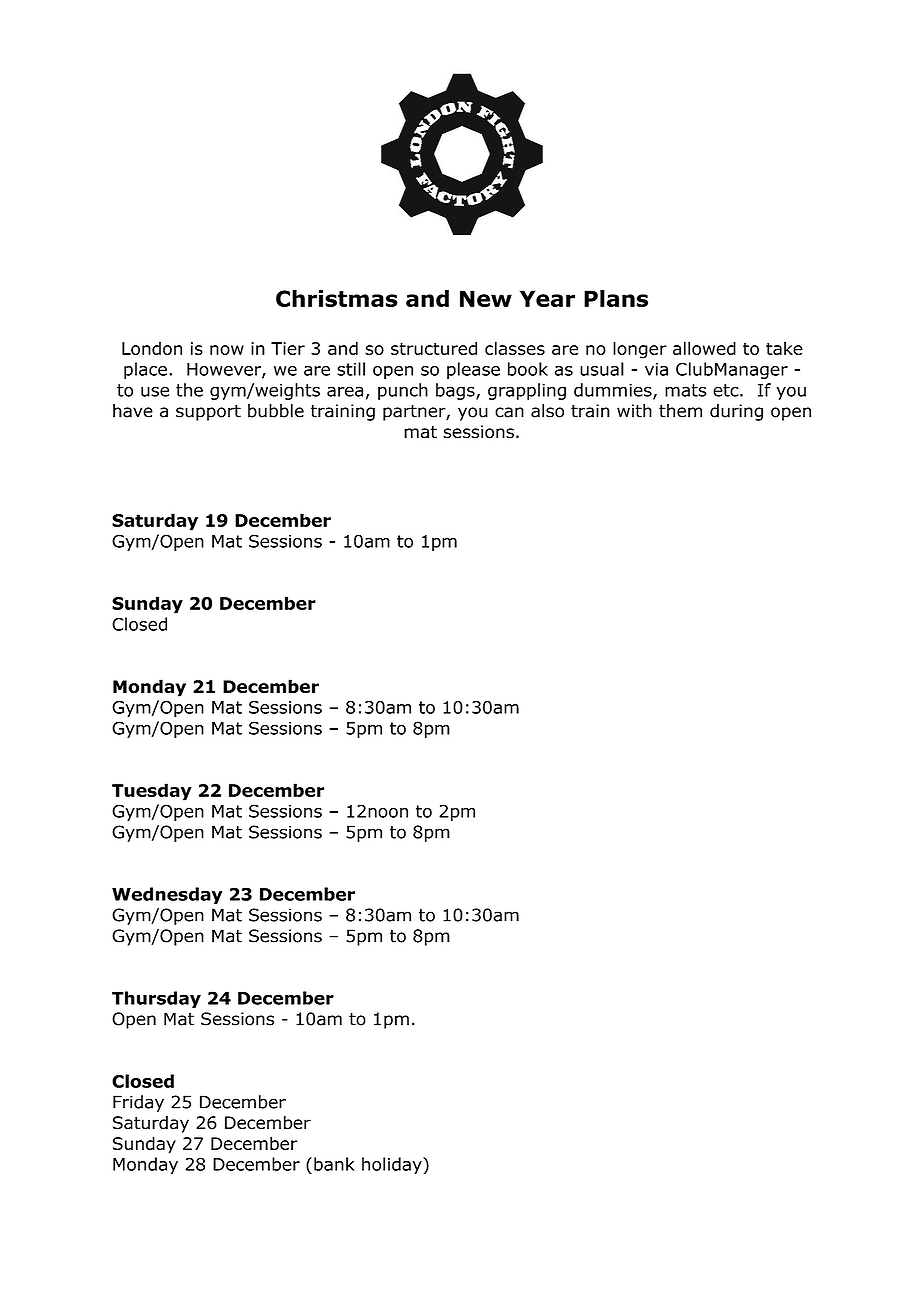  What do you see at coordinates (227, 350) in the page?
I see `now` at bounding box center [227, 350].
